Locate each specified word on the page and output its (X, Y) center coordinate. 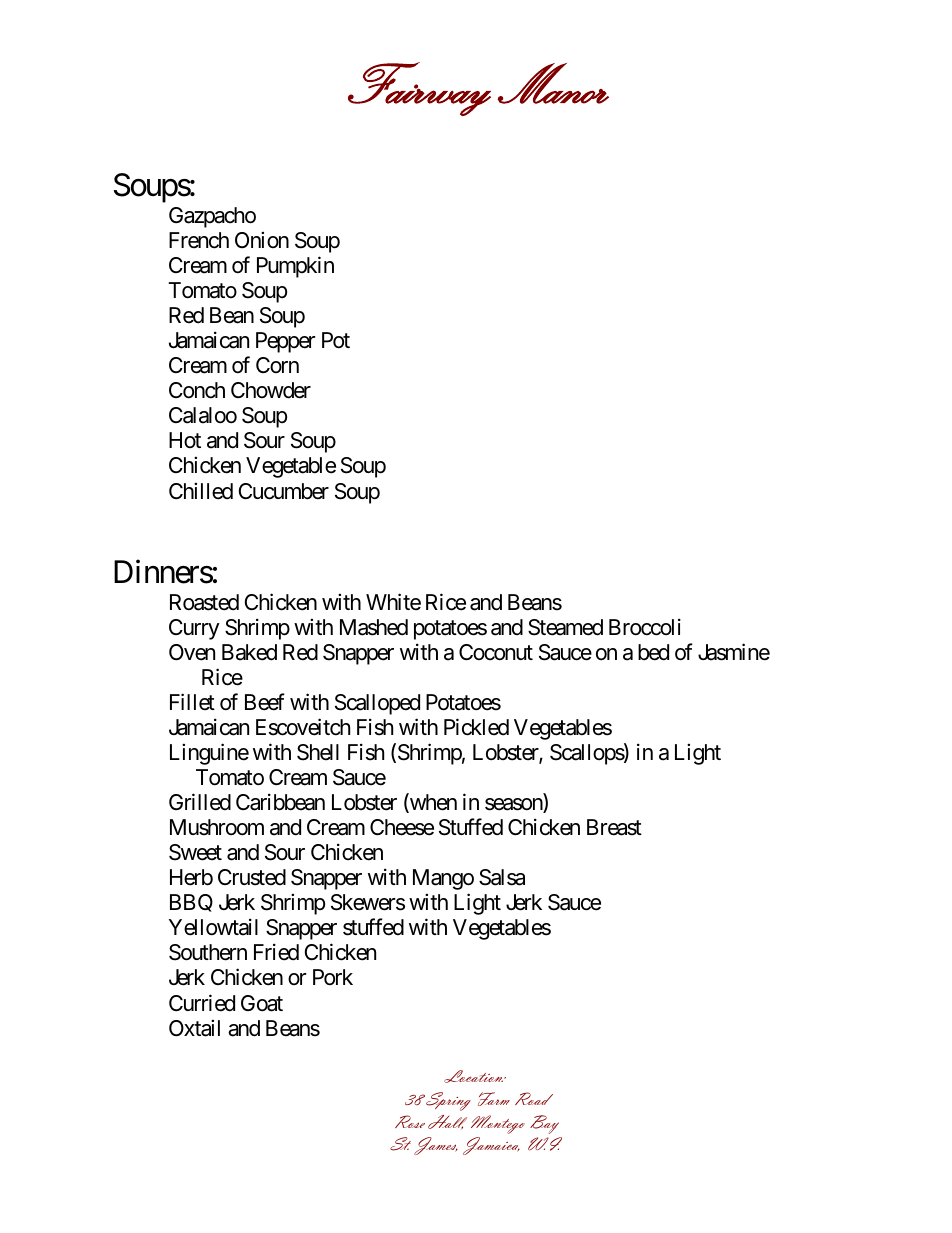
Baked (249, 652)
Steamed (565, 627)
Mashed (374, 627)
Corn (277, 365)
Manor (553, 83)
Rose (410, 1121)
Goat (262, 1003)
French (199, 240)
